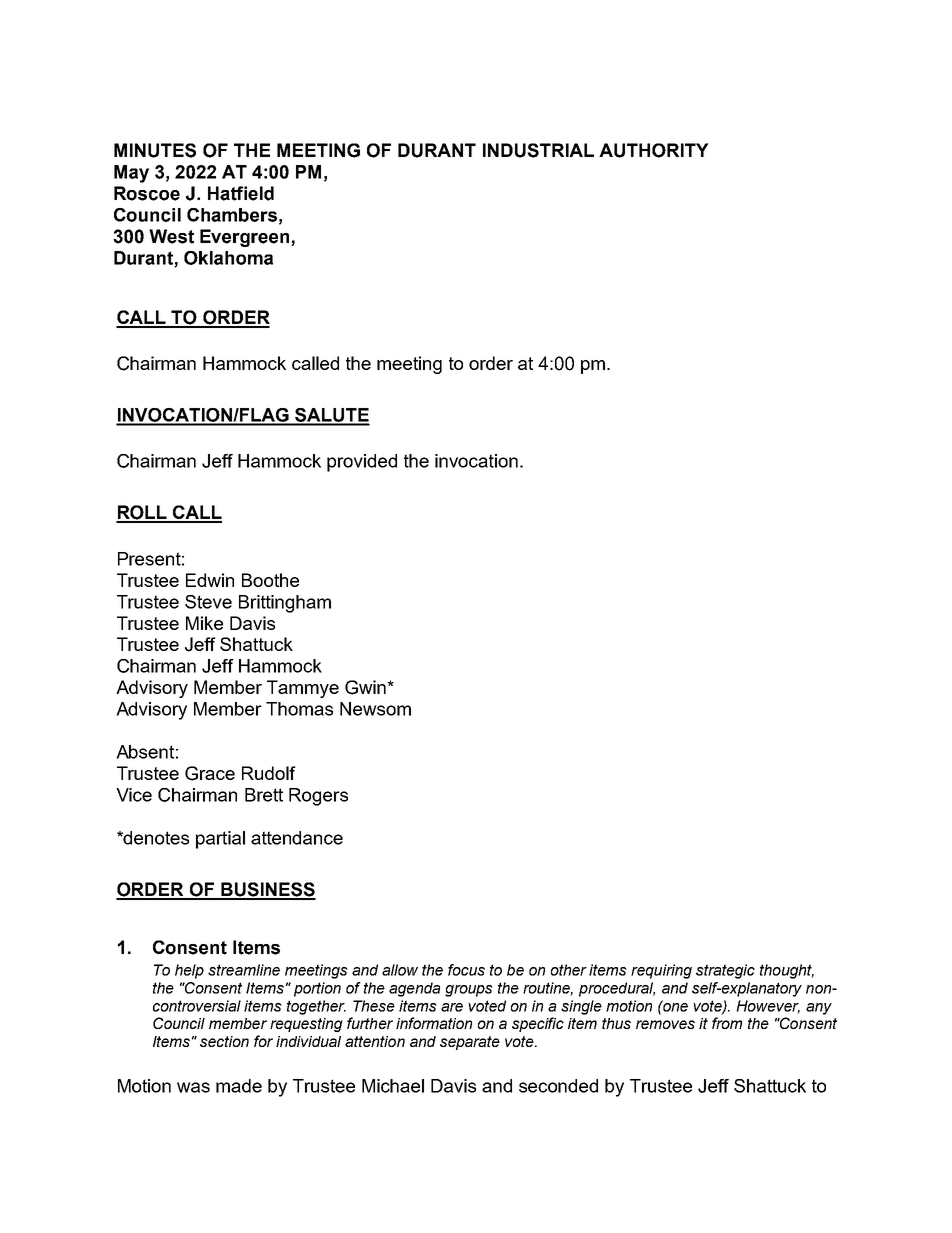 The height and width of the screenshot is (1233, 952). What do you see at coordinates (210, 773) in the screenshot?
I see `Grace` at bounding box center [210, 773].
